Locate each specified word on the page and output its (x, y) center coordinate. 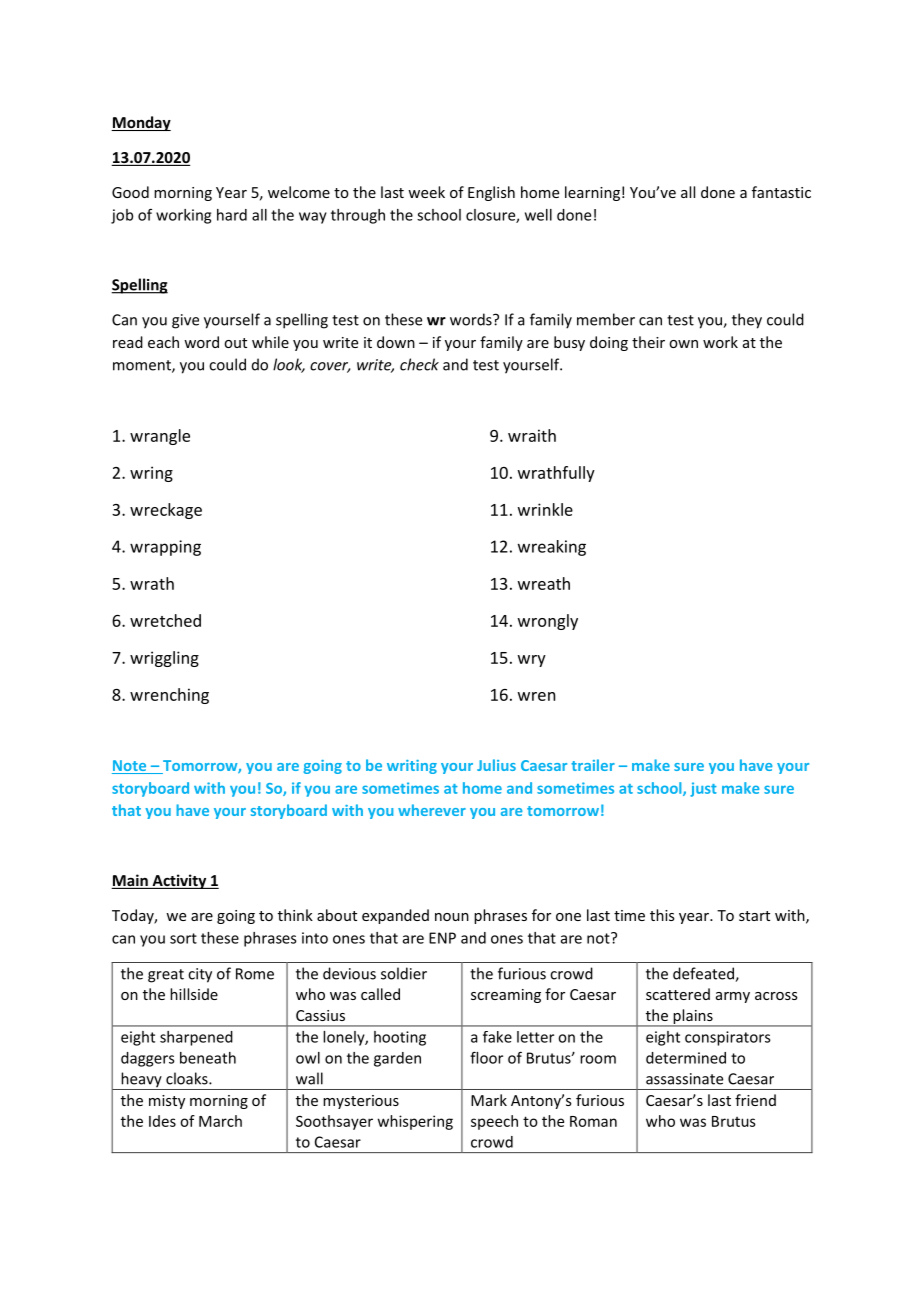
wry (532, 661)
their (648, 342)
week (426, 192)
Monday (141, 123)
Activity (179, 881)
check (419, 364)
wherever (432, 810)
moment (143, 366)
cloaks (188, 1078)
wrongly (548, 622)
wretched (165, 620)
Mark (489, 1100)
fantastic (781, 192)
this (662, 915)
